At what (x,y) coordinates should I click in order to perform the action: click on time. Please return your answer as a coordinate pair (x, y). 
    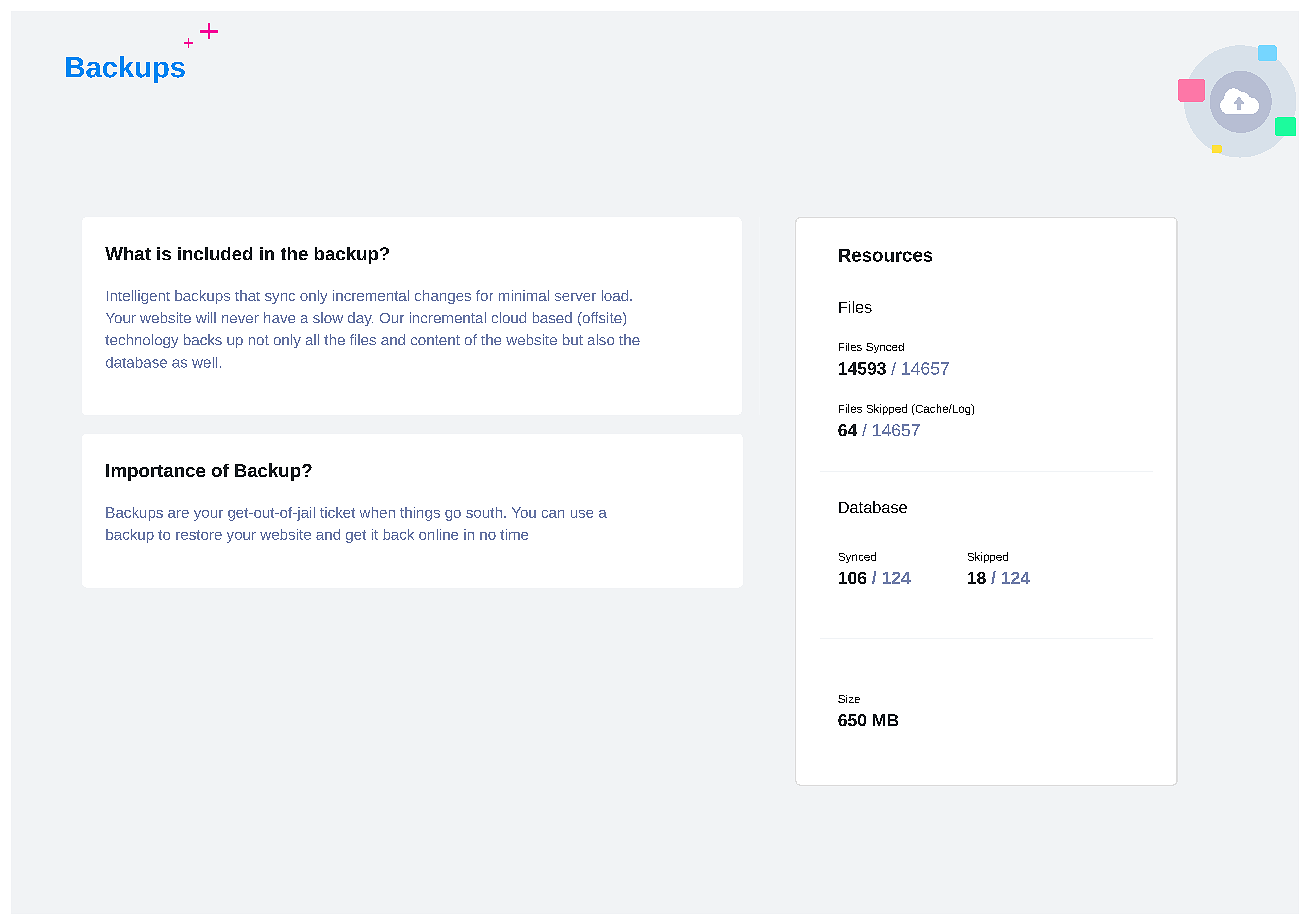
    Looking at the image, I should click on (514, 534).
